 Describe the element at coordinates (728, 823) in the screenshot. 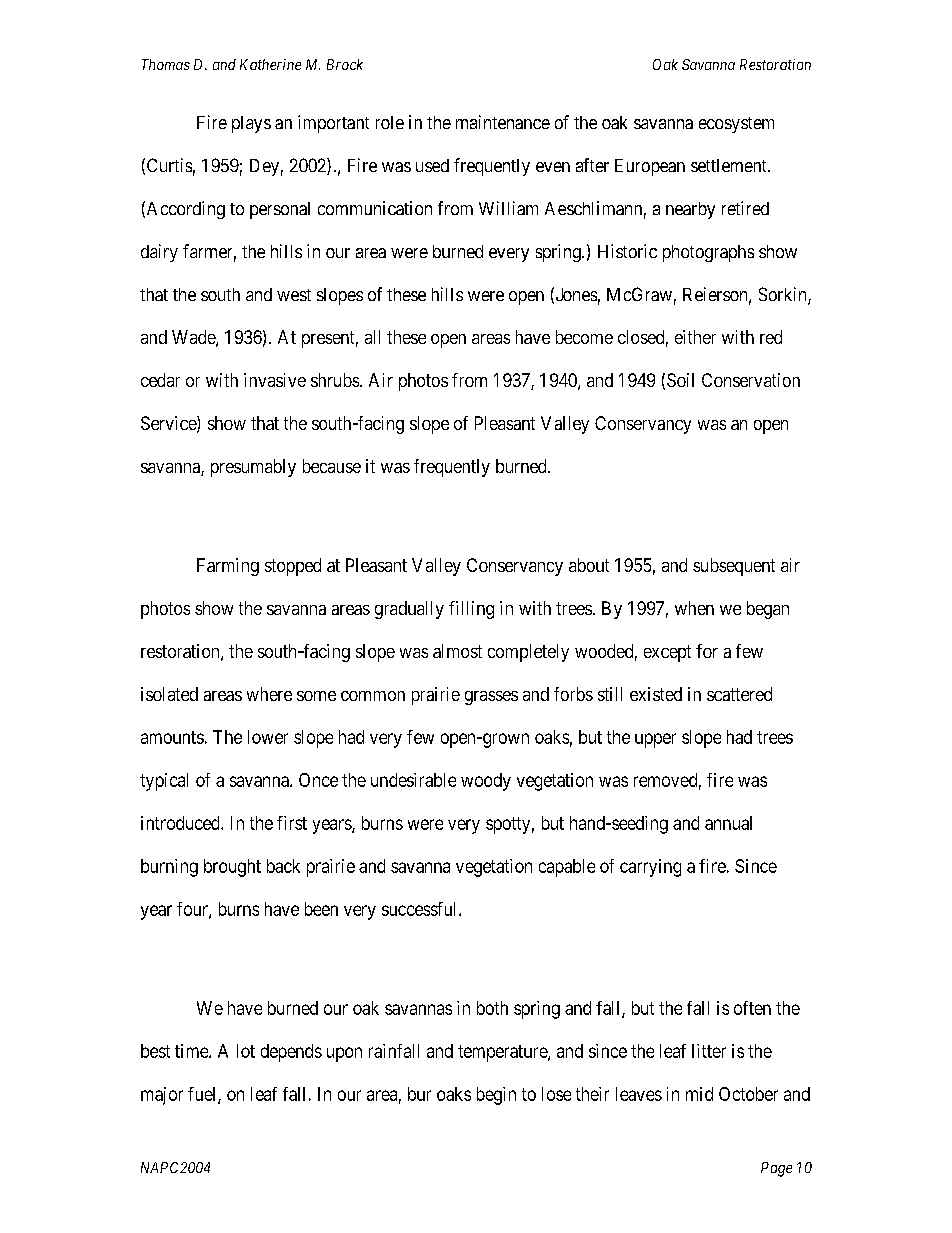

I see `annual` at that location.
